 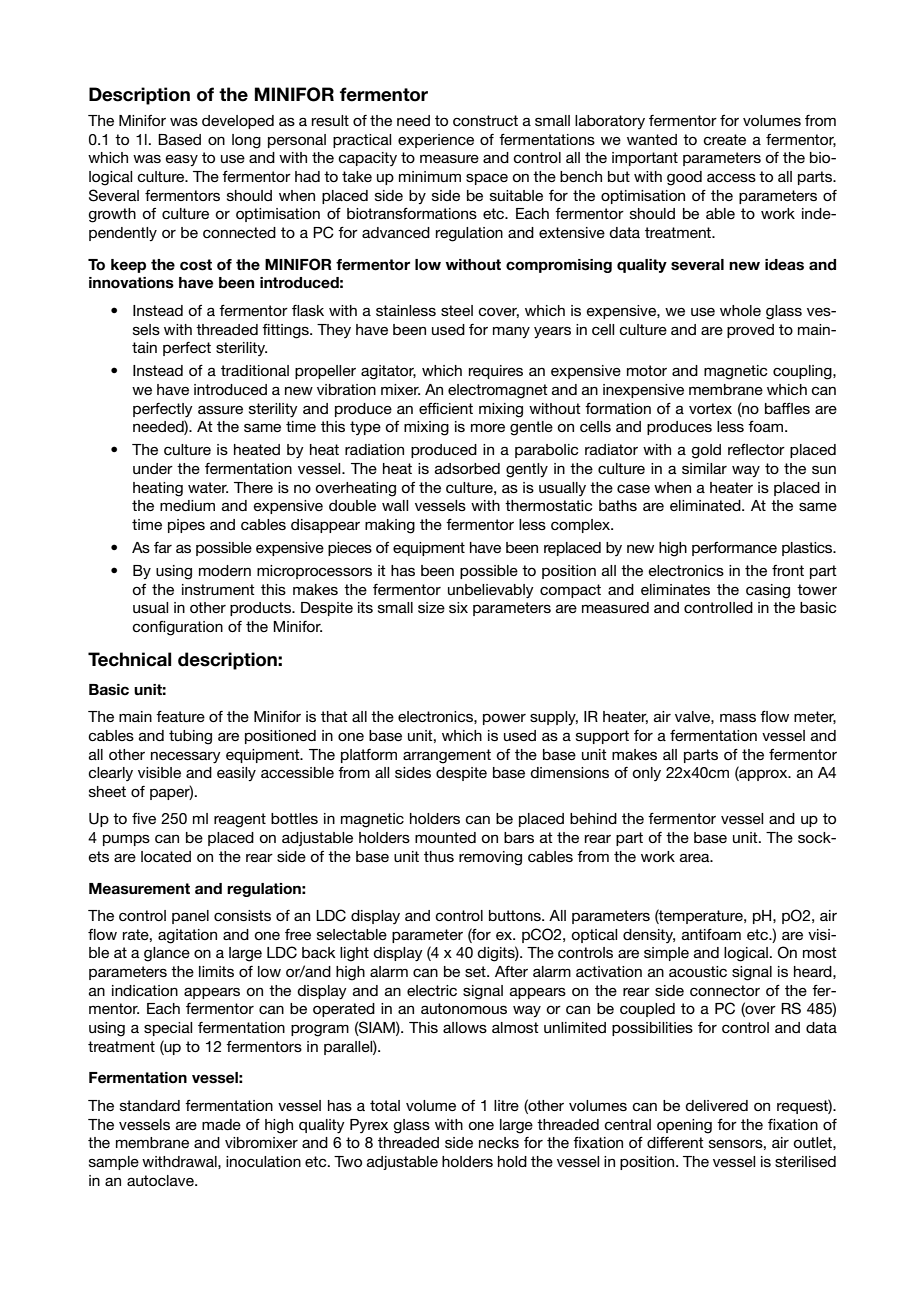 I want to click on configuration, so click(x=177, y=628).
